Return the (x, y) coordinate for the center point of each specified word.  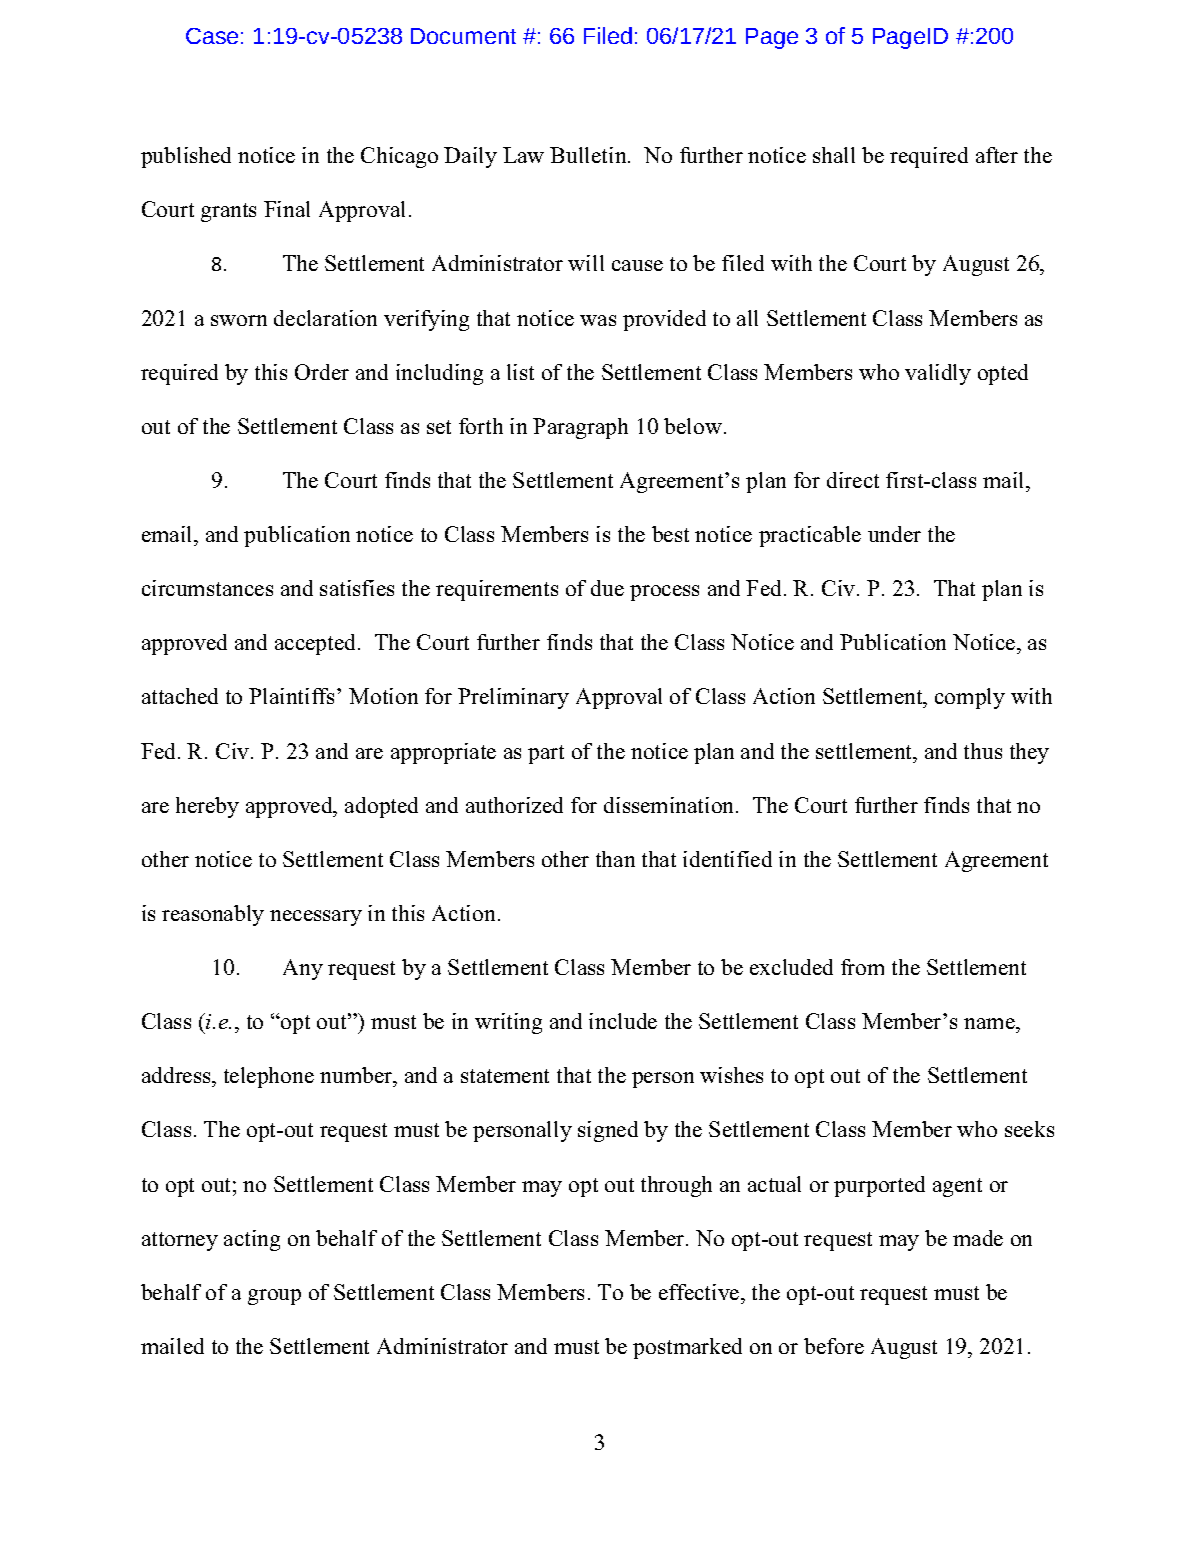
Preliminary (513, 698)
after (997, 155)
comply (970, 698)
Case (212, 36)
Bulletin (589, 155)
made (978, 1238)
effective (700, 1292)
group (274, 1297)
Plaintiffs (291, 696)
